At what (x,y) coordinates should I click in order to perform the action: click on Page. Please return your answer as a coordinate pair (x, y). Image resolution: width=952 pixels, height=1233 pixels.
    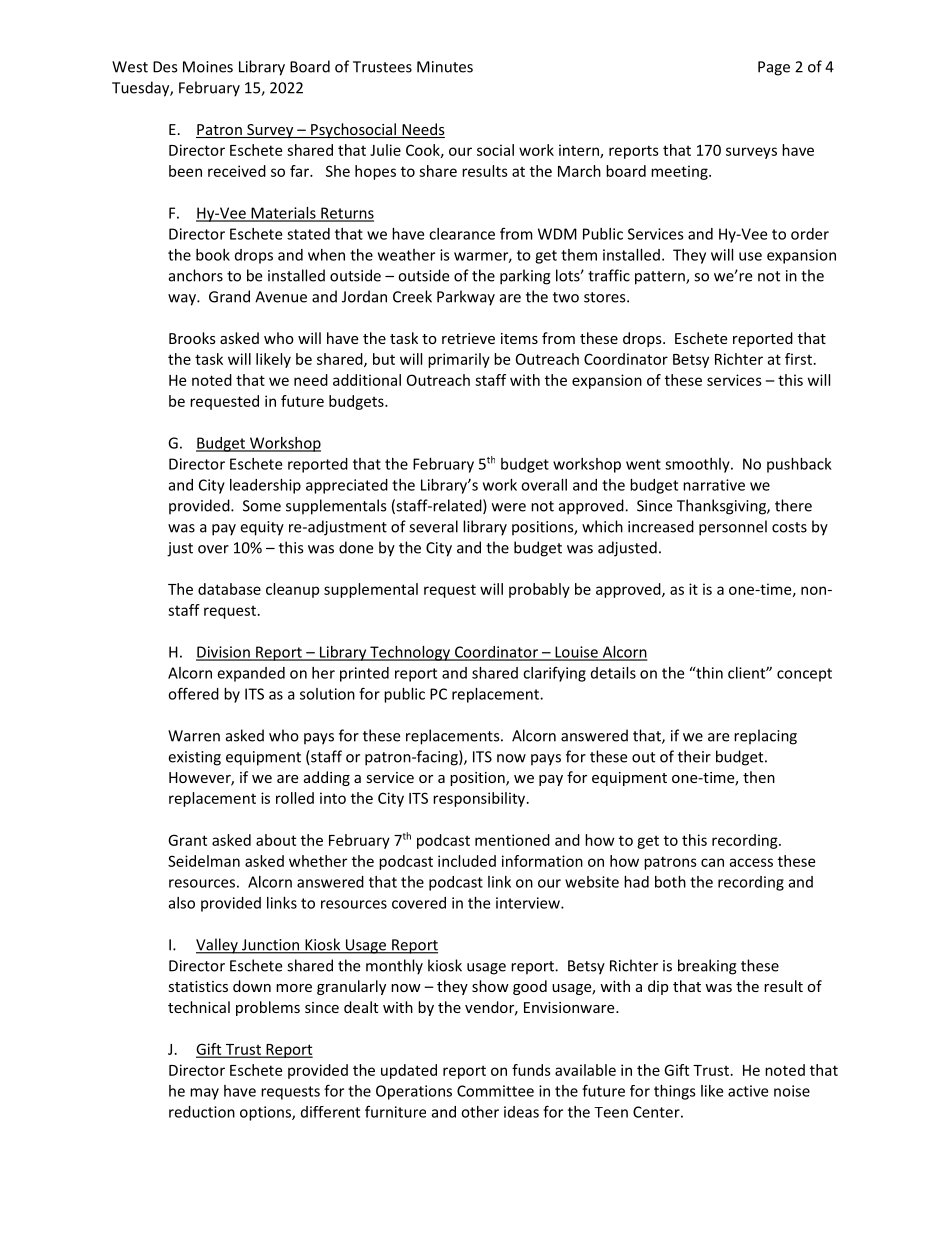
    Looking at the image, I should click on (774, 68).
